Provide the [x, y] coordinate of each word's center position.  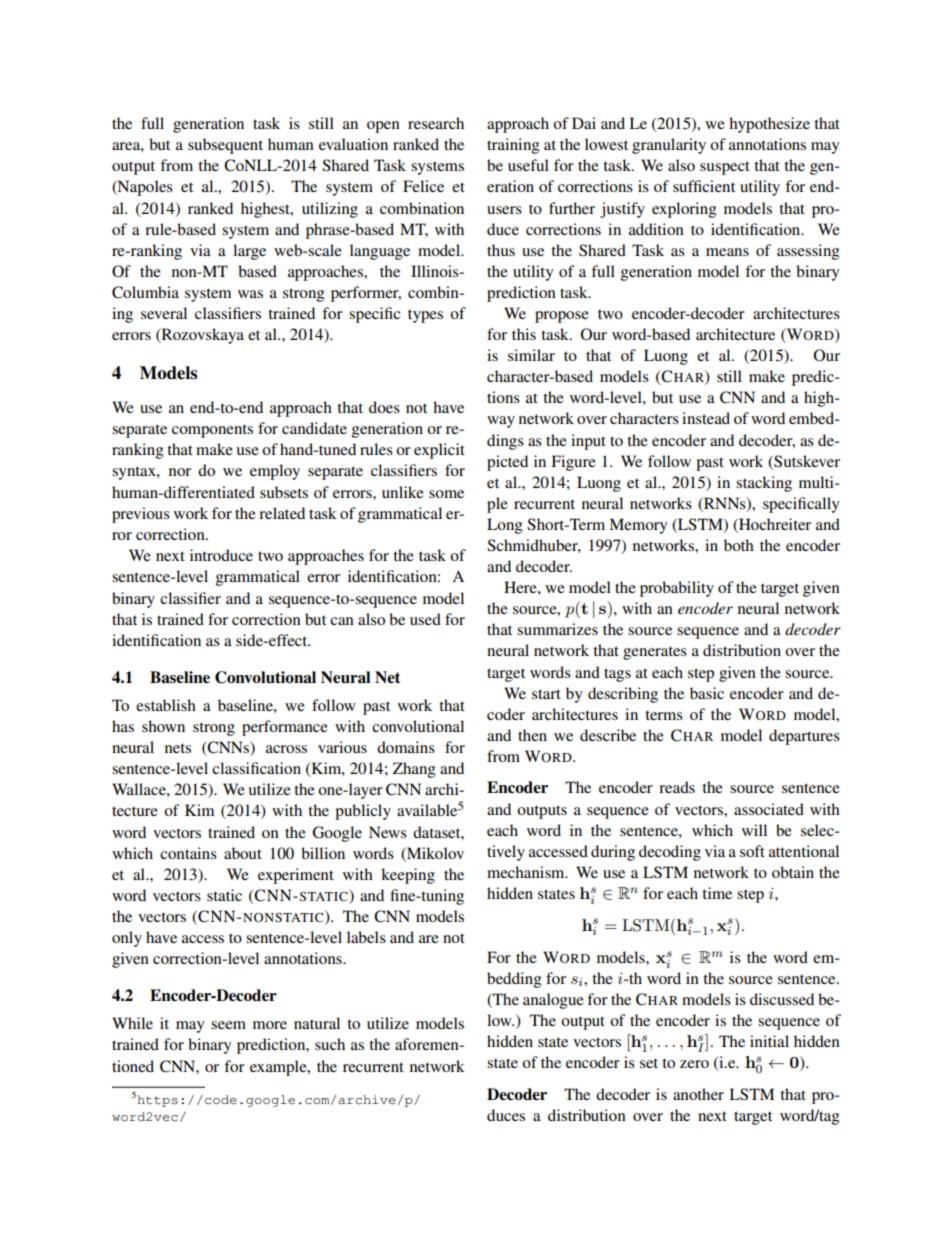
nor [180, 472]
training [513, 146]
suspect [725, 168]
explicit [439, 451]
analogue [553, 1001]
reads [677, 787]
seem [228, 1025]
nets [178, 748]
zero [694, 1064]
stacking [764, 484]
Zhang [414, 770]
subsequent [225, 146]
